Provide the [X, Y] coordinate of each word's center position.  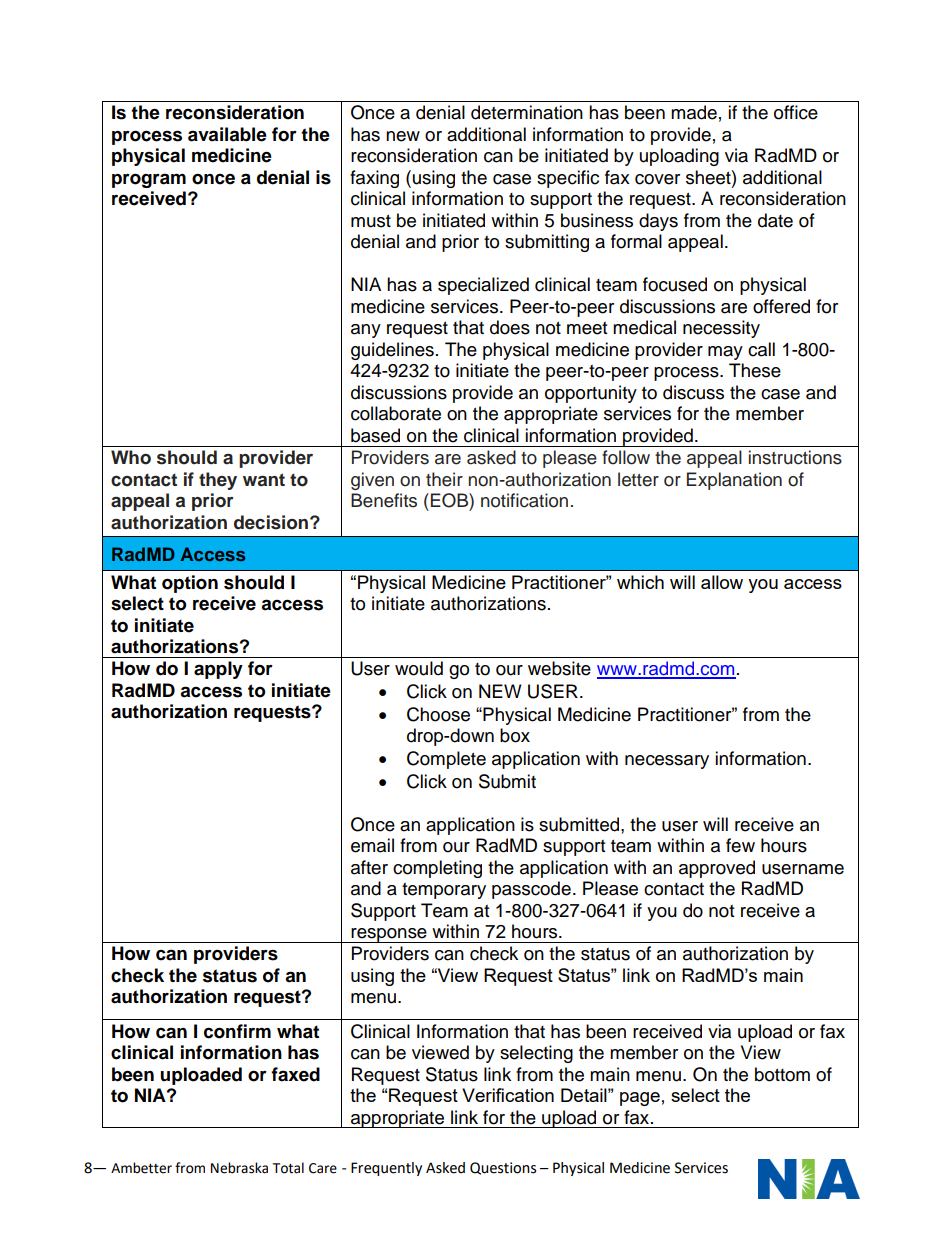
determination [527, 112]
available [227, 134]
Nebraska [239, 1168]
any [366, 331]
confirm [237, 1031]
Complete [446, 760]
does [510, 327]
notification [524, 500]
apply [218, 670]
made [694, 112]
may [725, 353]
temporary [444, 891]
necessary [667, 762]
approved [717, 869]
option [190, 584]
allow [722, 582]
